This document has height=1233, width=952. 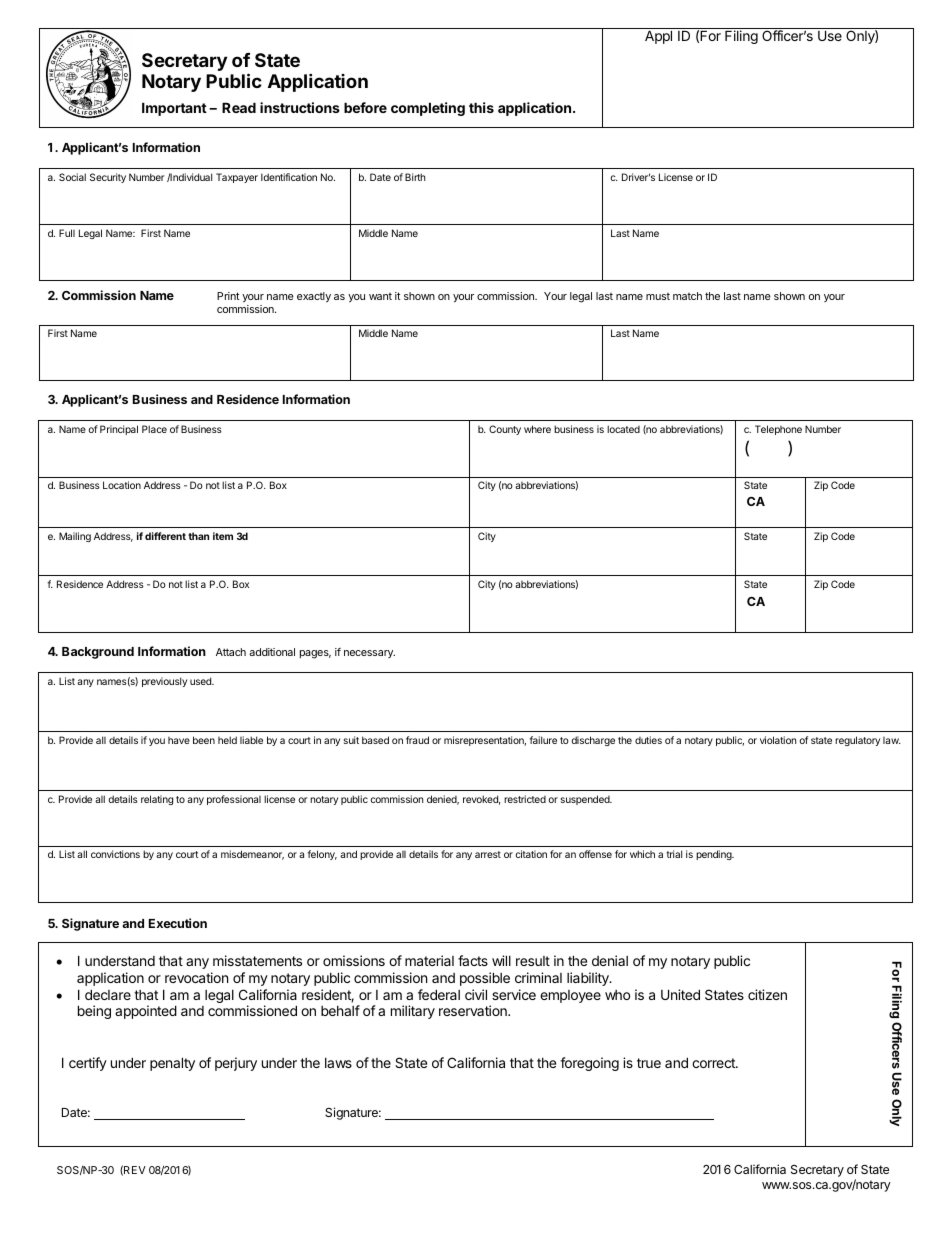 I want to click on match, so click(x=687, y=296).
